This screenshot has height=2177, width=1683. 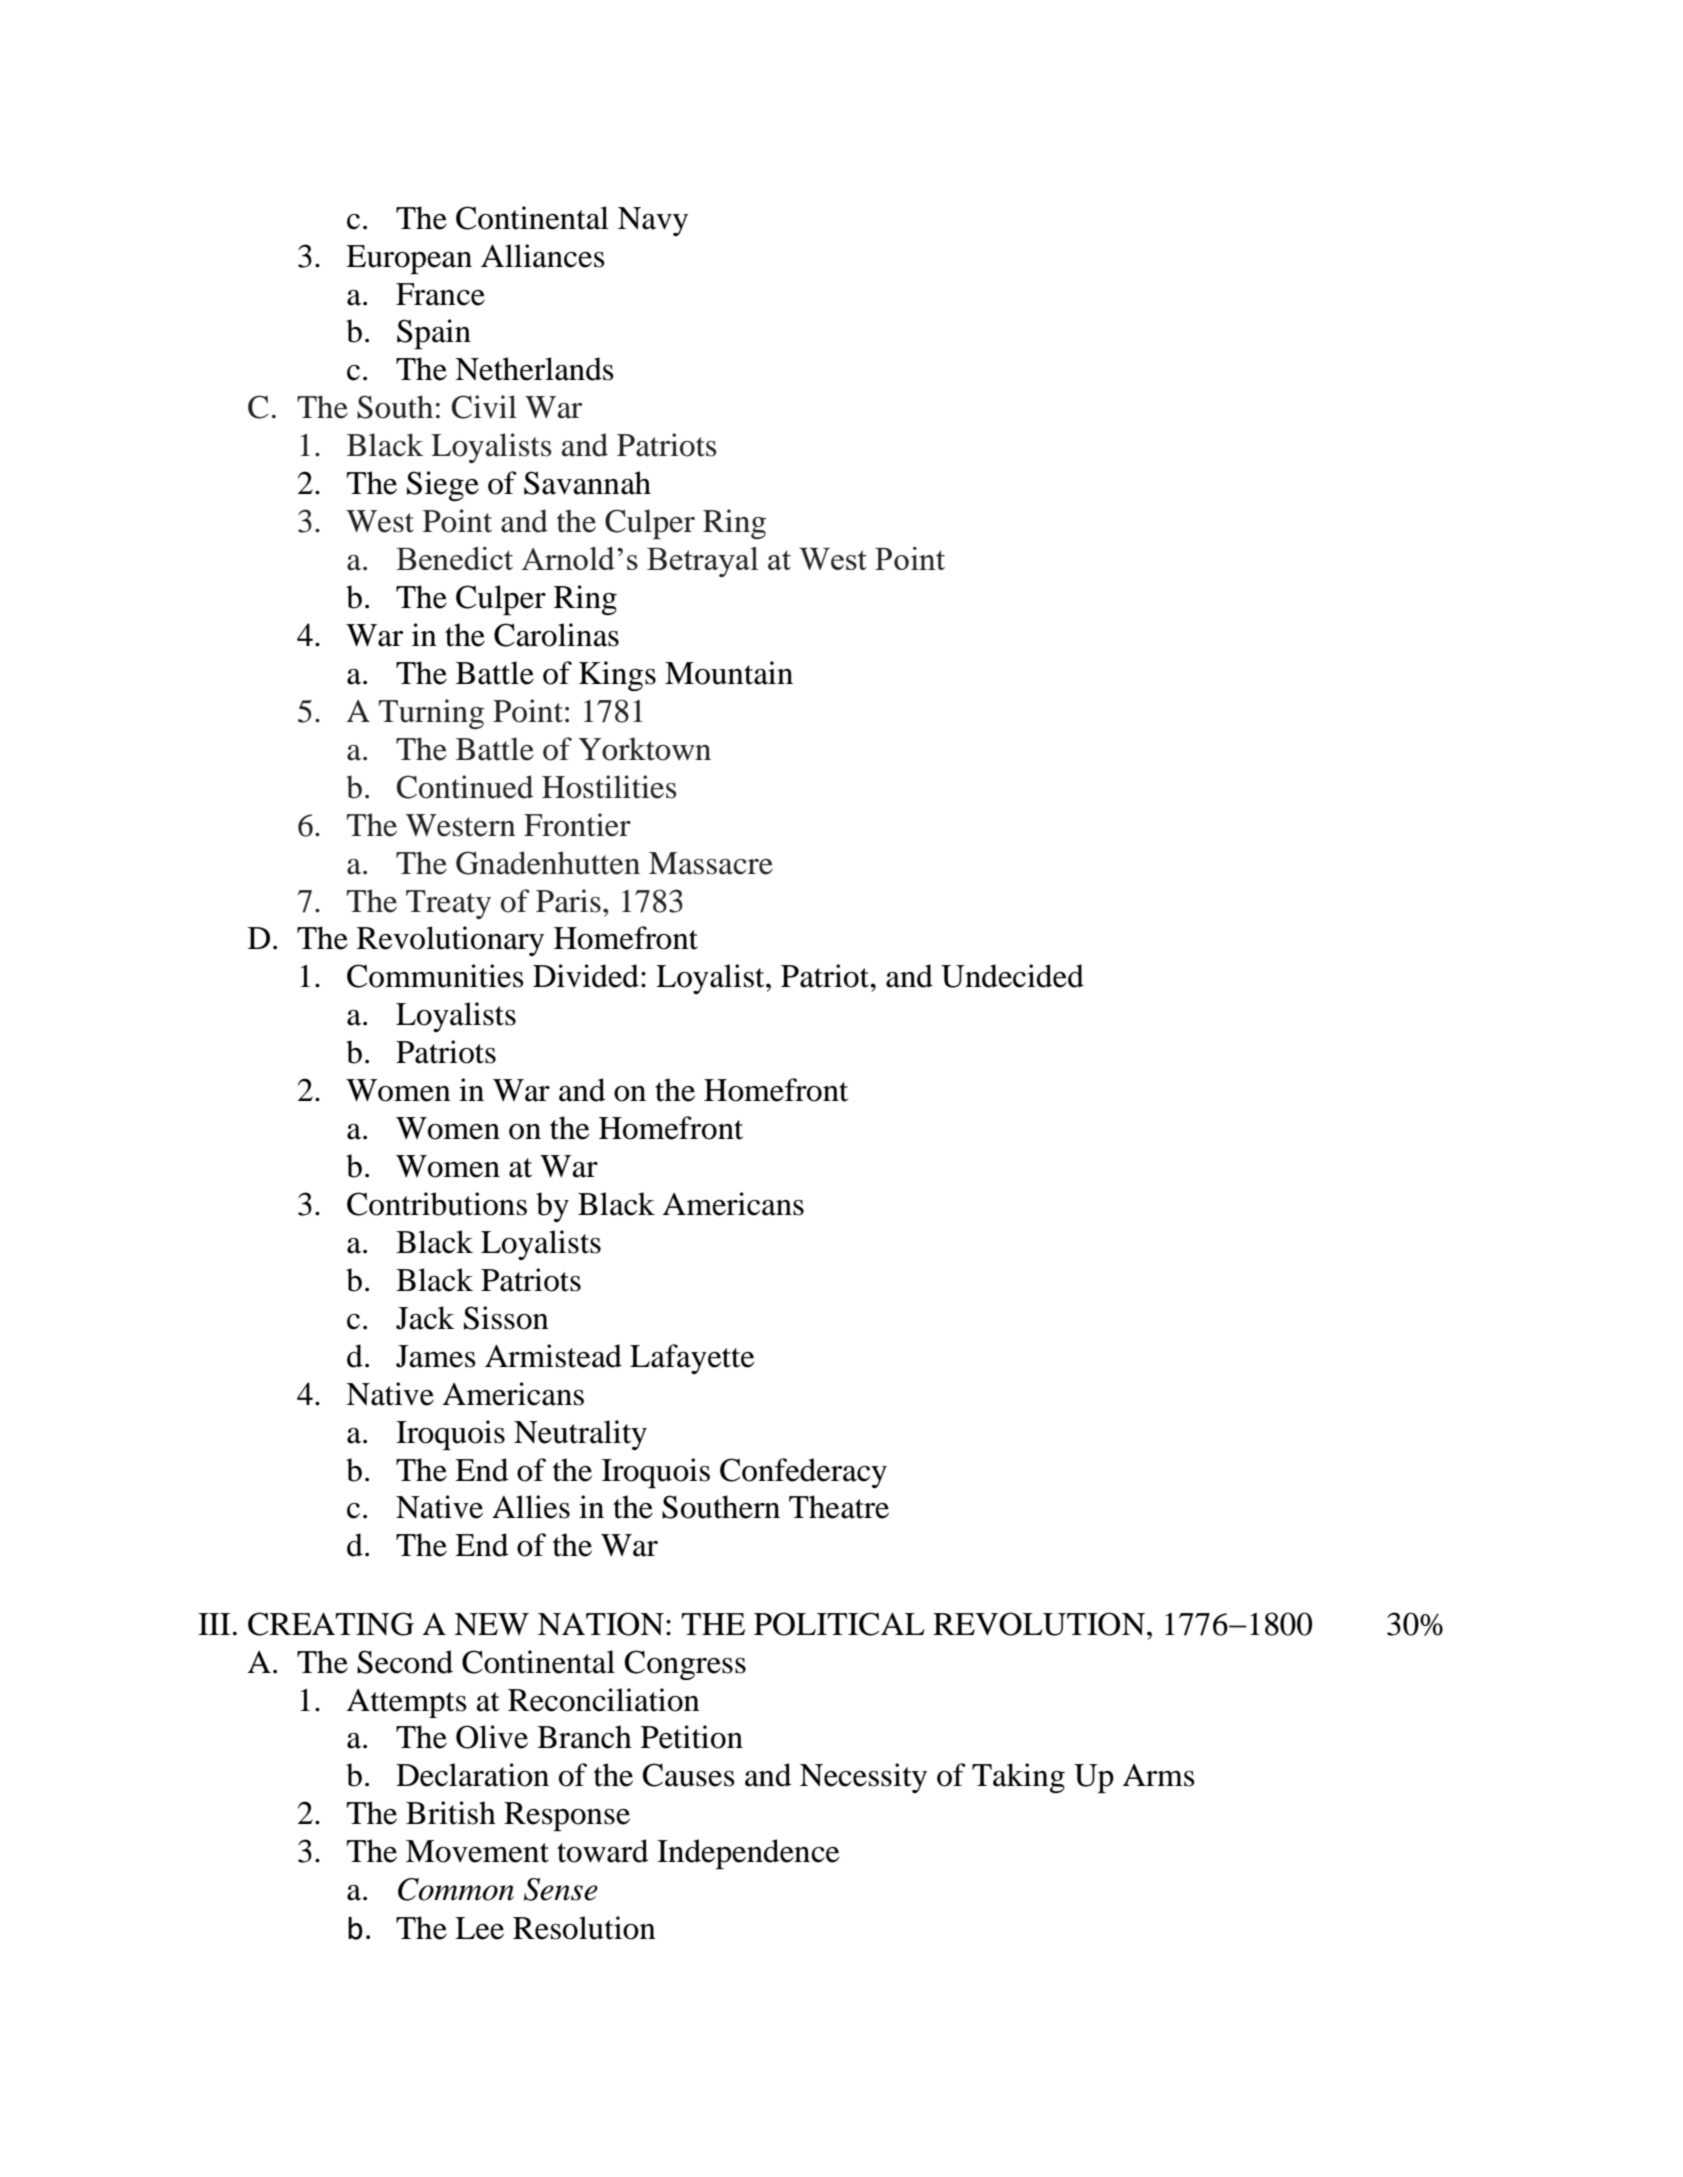 I want to click on Communities, so click(x=435, y=976).
